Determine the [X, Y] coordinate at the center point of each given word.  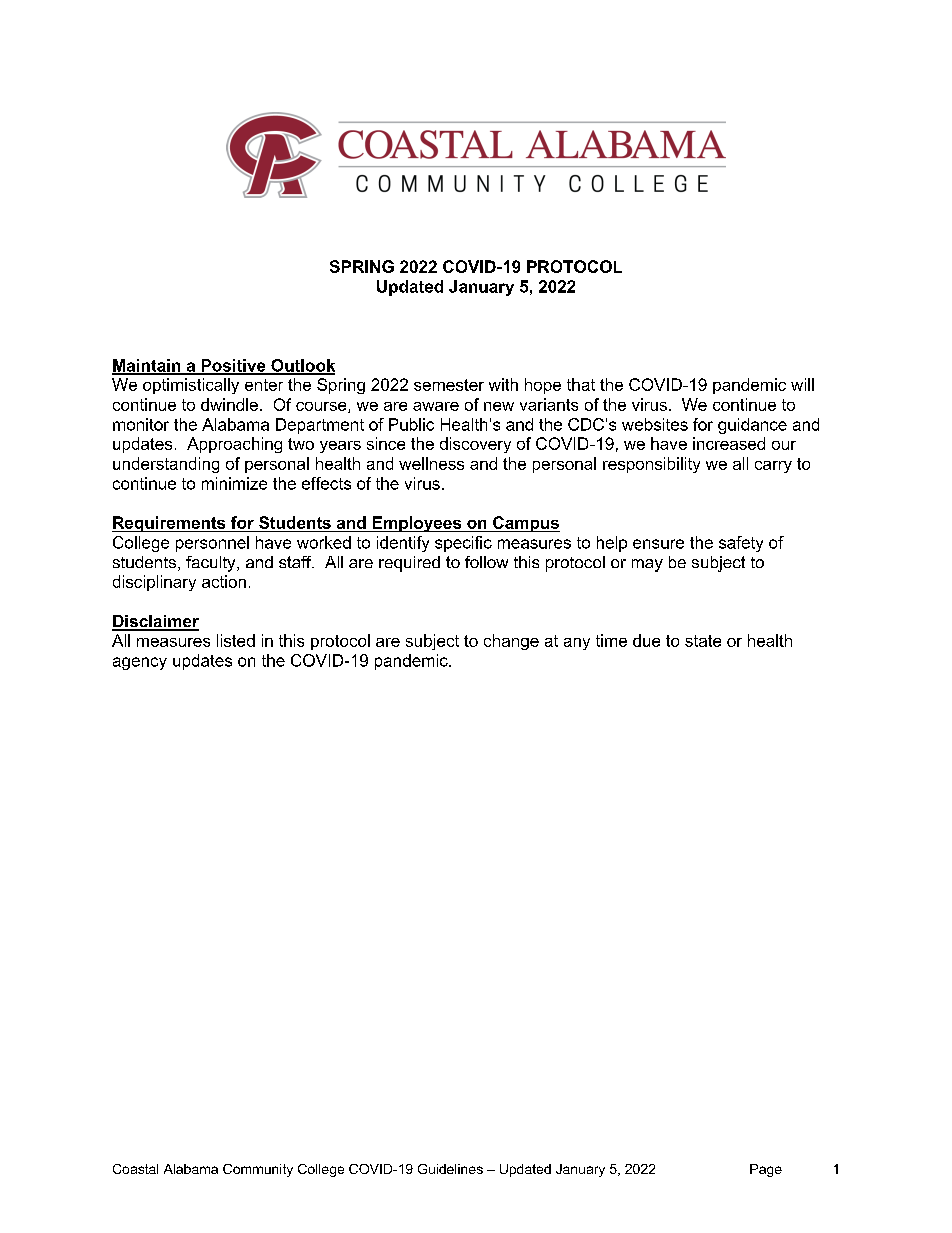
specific [463, 544]
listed [236, 640]
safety [741, 544]
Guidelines [450, 1169]
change [511, 642]
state [703, 641]
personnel [212, 544]
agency [140, 663]
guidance [752, 426]
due [646, 640]
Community [258, 1170]
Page [766, 1170]
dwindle [229, 404]
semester [449, 385]
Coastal [135, 1169]
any [577, 644]
